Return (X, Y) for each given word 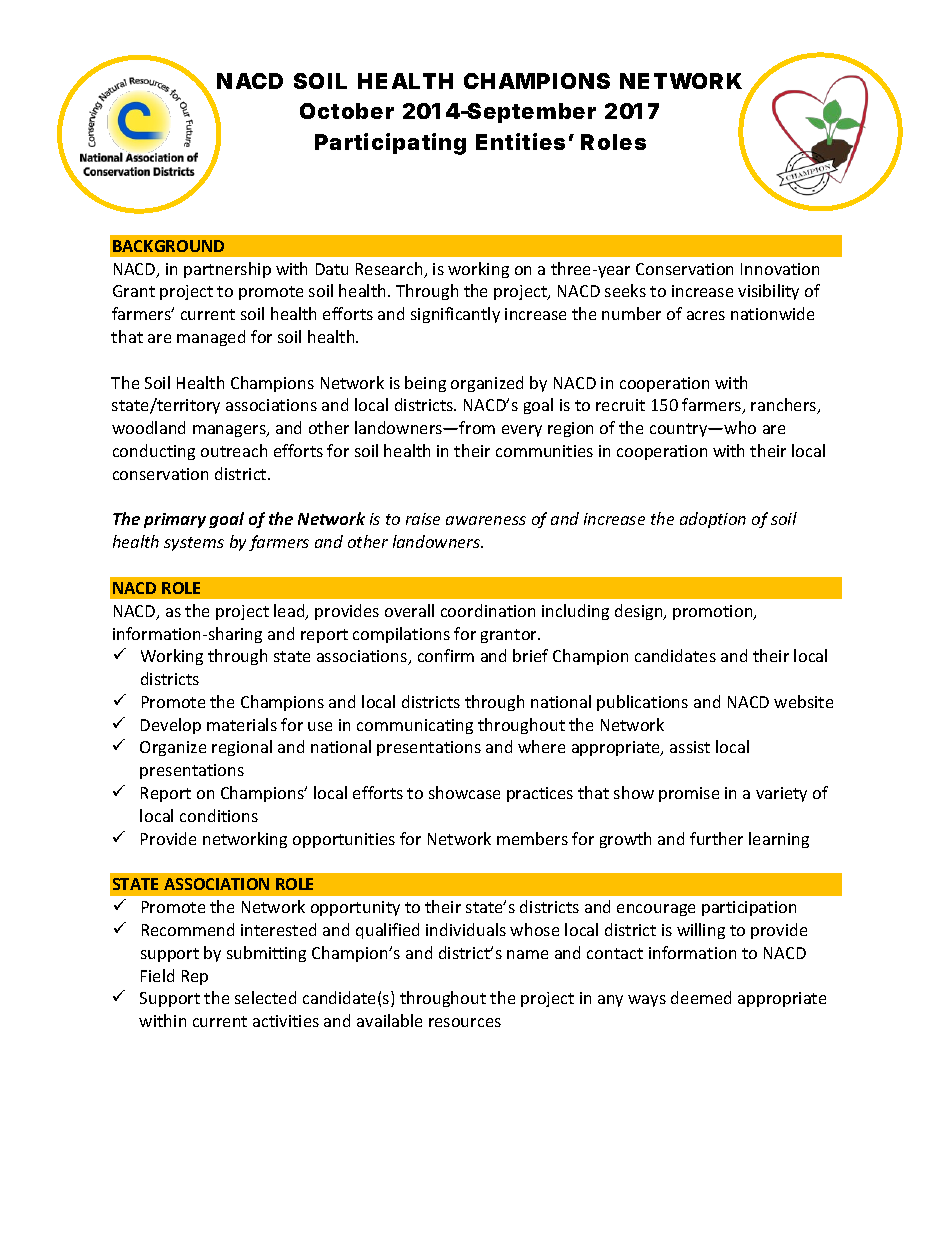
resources (465, 1022)
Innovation (780, 269)
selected (265, 997)
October (347, 111)
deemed (701, 997)
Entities (520, 141)
